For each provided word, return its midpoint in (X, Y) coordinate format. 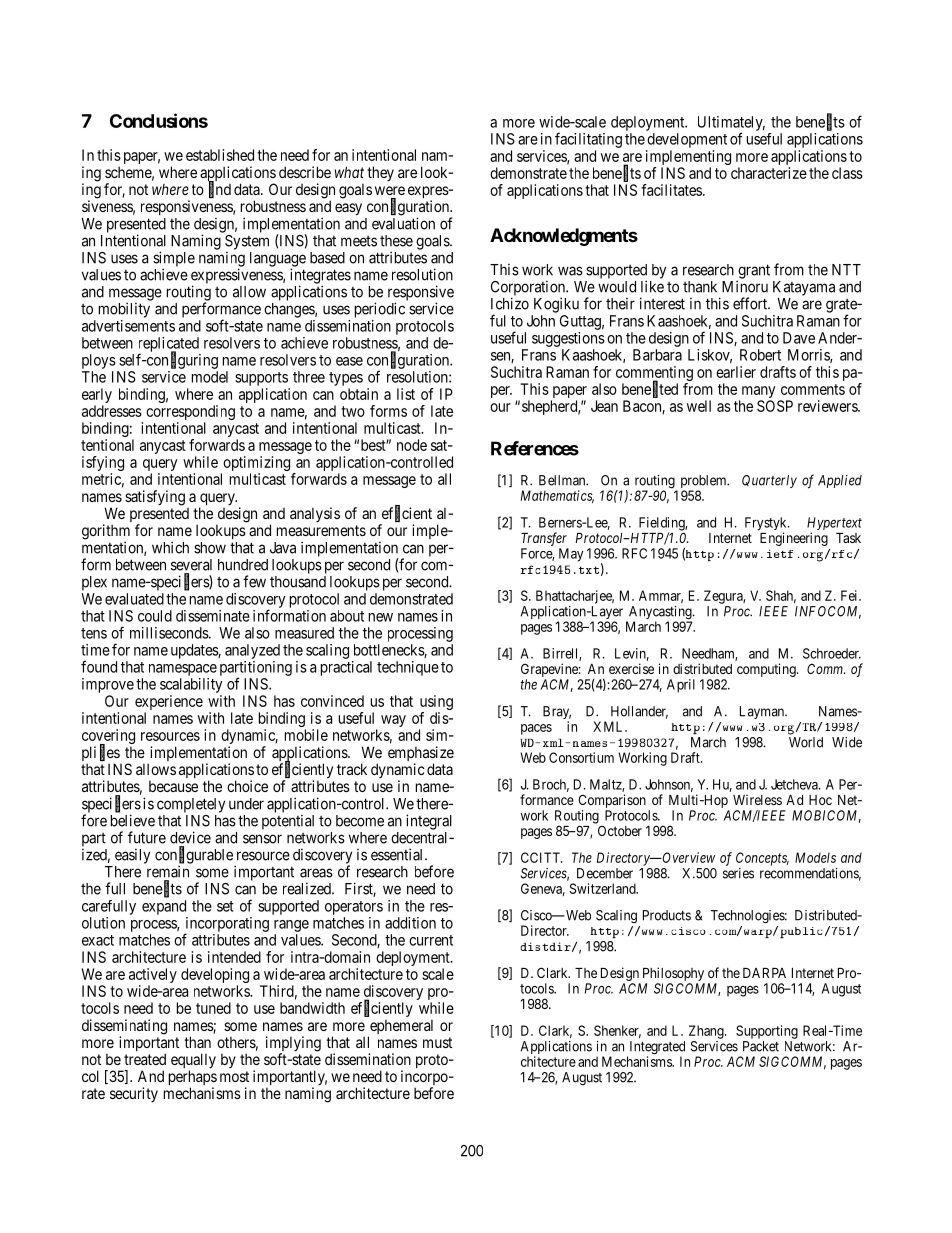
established (220, 155)
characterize (769, 173)
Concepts (762, 859)
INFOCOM (828, 612)
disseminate (213, 616)
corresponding (190, 414)
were (390, 190)
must (437, 1042)
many (758, 392)
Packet (761, 1046)
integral (429, 822)
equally (193, 1062)
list (406, 394)
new (381, 617)
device (190, 837)
